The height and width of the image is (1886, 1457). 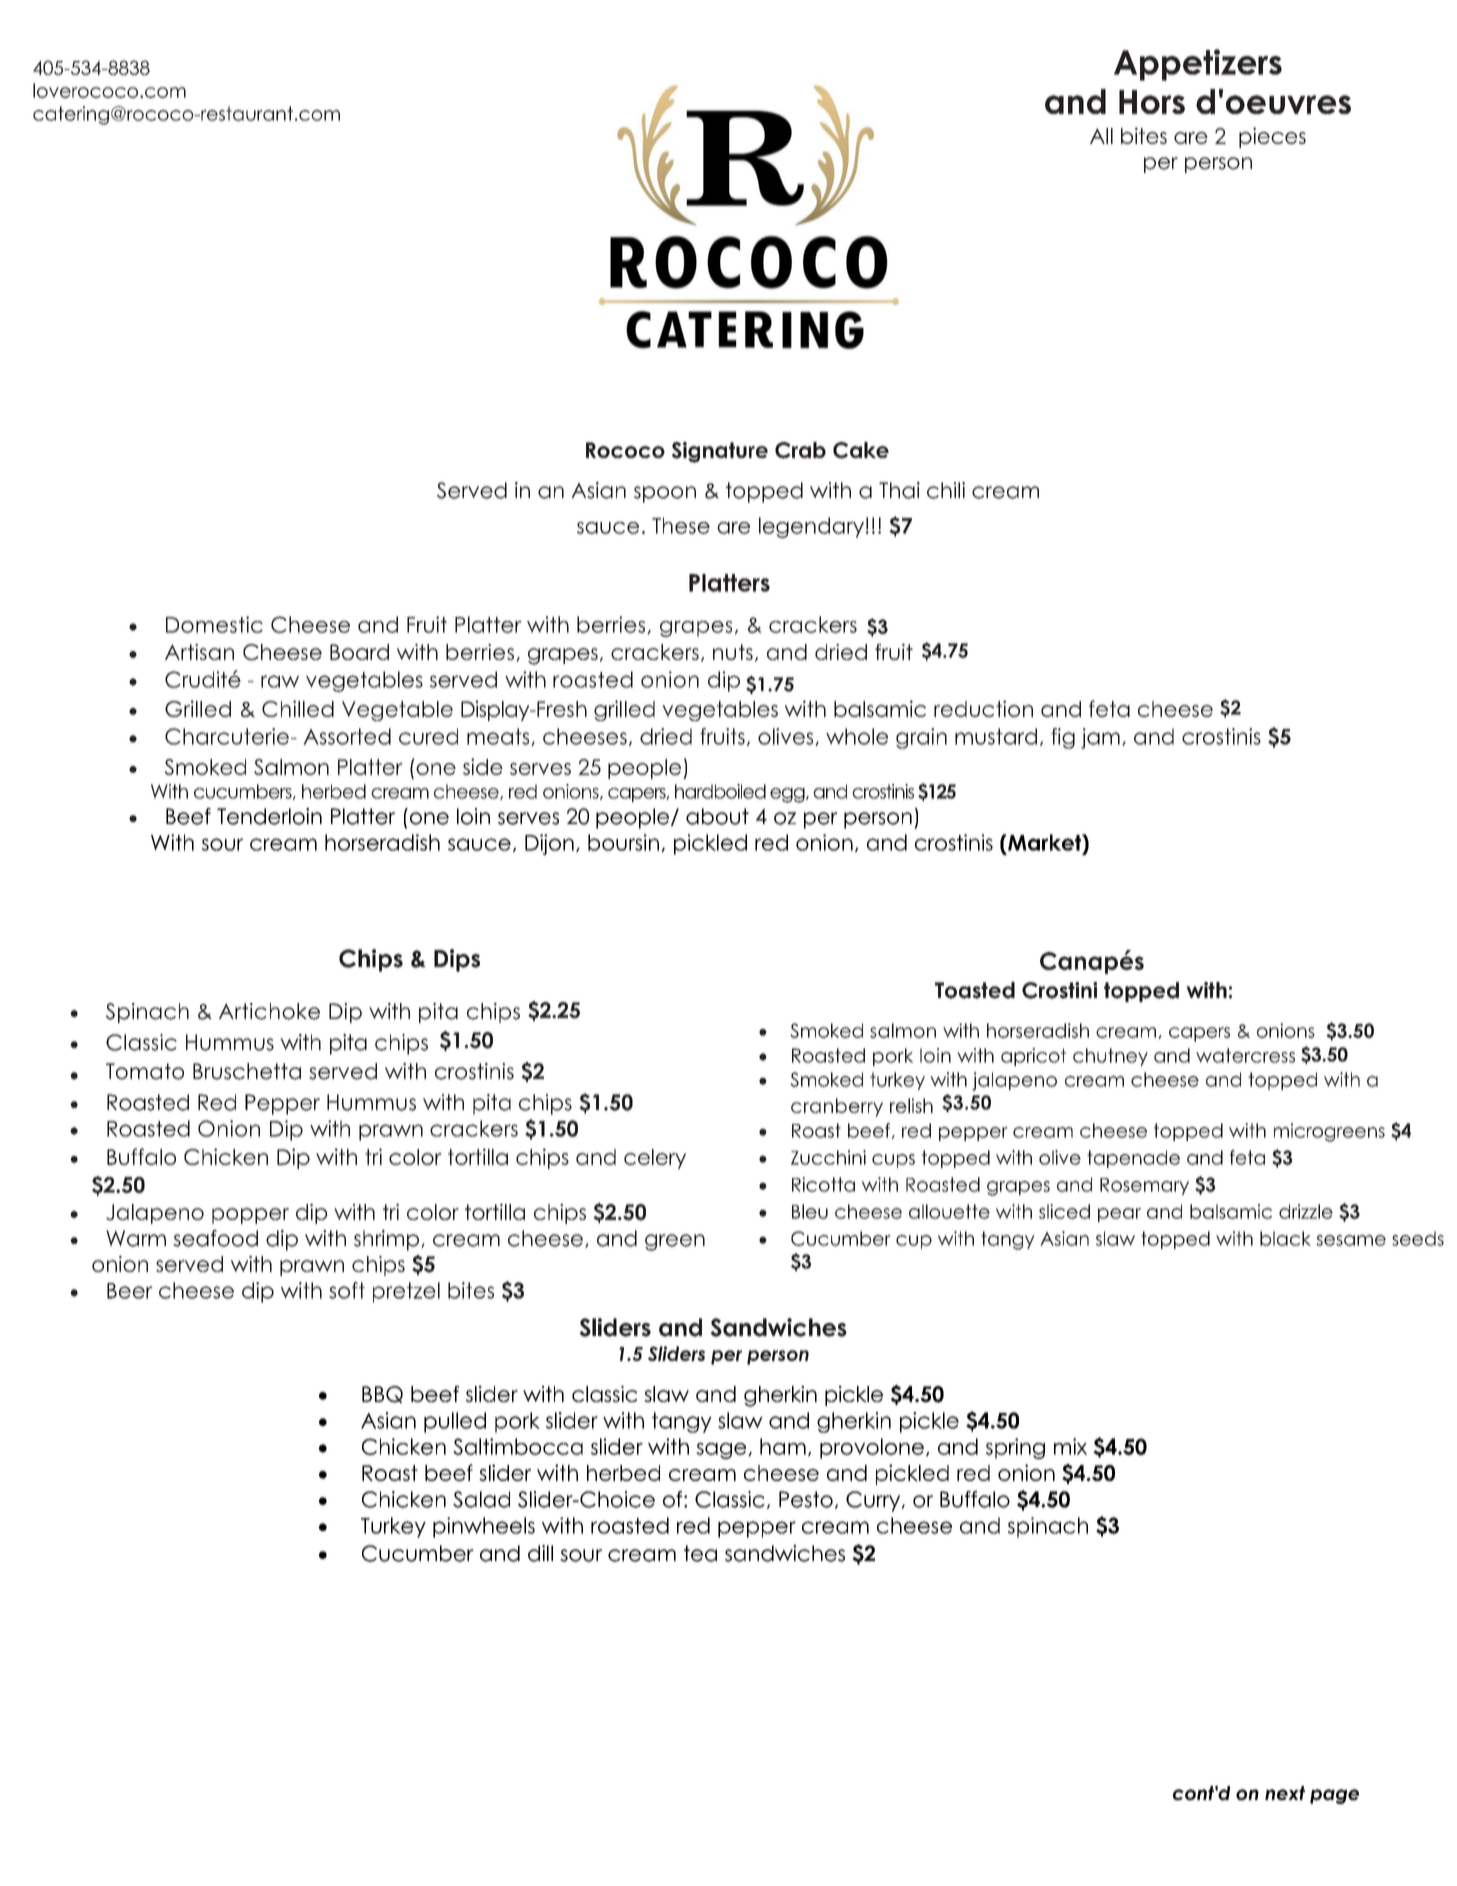 What do you see at coordinates (717, 816) in the image?
I see `about` at bounding box center [717, 816].
